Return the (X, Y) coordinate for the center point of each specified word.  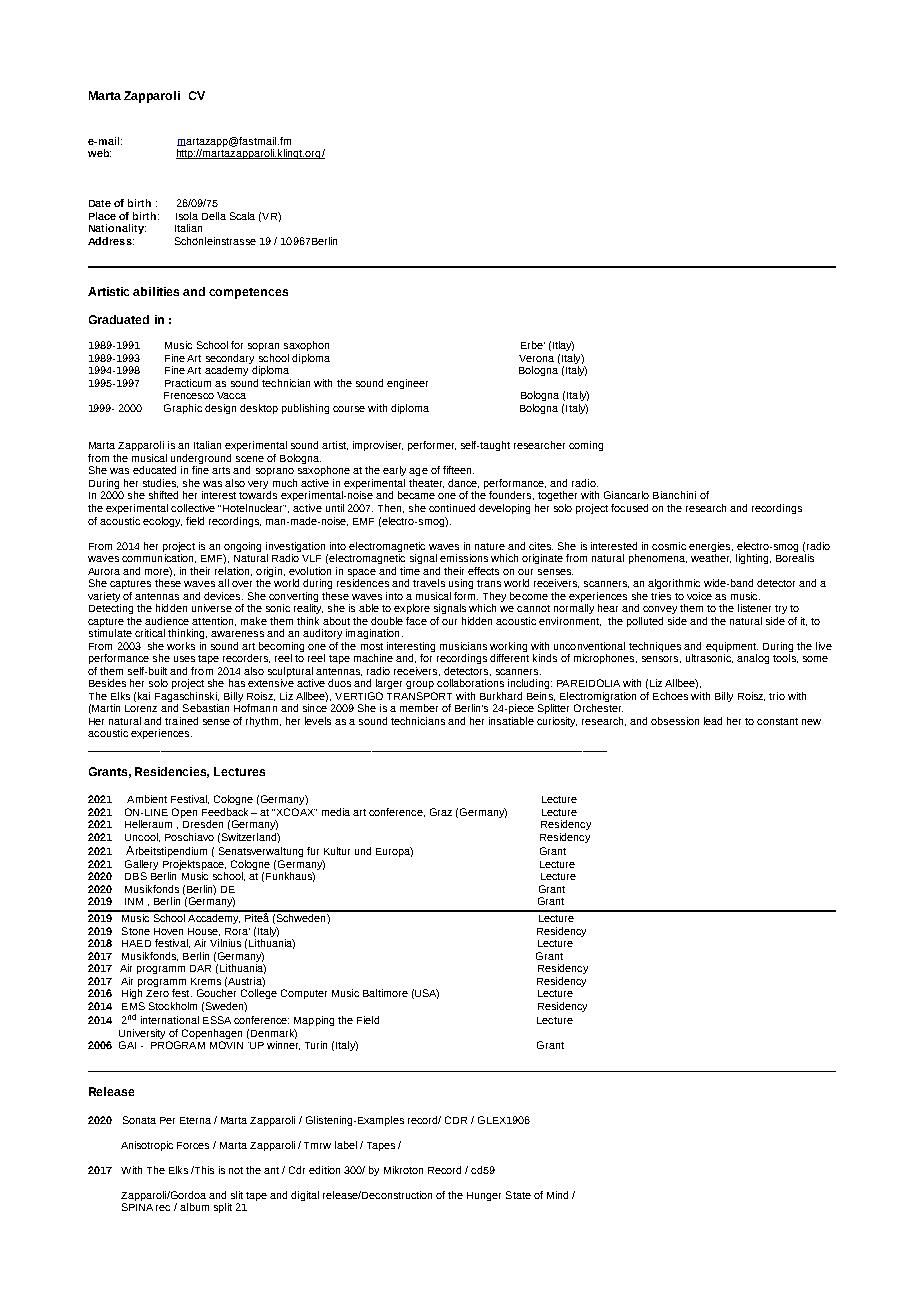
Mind (557, 1195)
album (194, 1207)
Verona (536, 358)
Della (214, 216)
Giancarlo (626, 495)
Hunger (484, 1196)
